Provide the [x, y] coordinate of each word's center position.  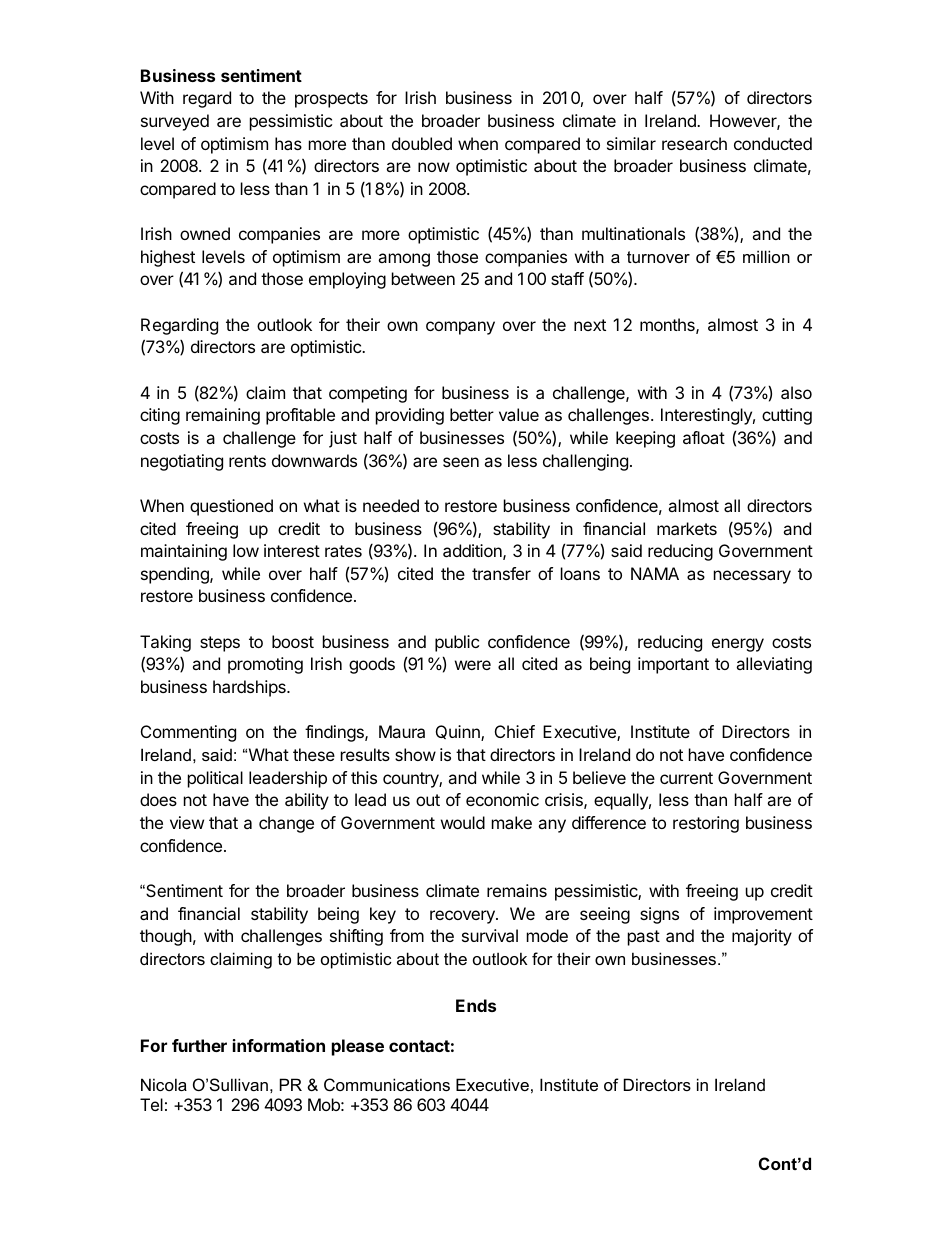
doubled [422, 143]
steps [220, 644]
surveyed [175, 122]
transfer [501, 573]
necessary [752, 577]
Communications [387, 1084]
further [199, 1045]
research [694, 143]
